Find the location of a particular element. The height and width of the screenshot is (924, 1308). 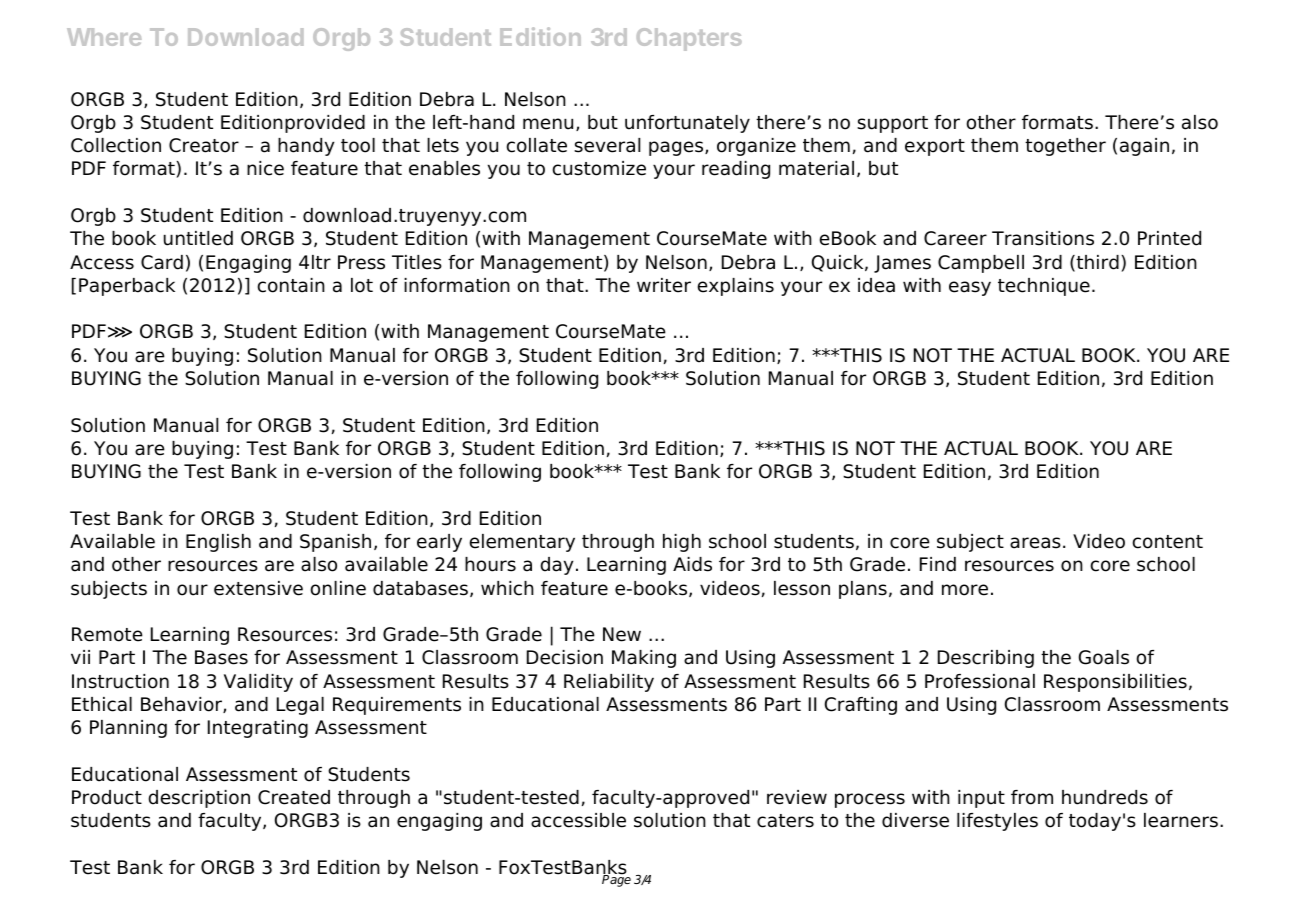

technique is located at coordinates (1044, 287).
